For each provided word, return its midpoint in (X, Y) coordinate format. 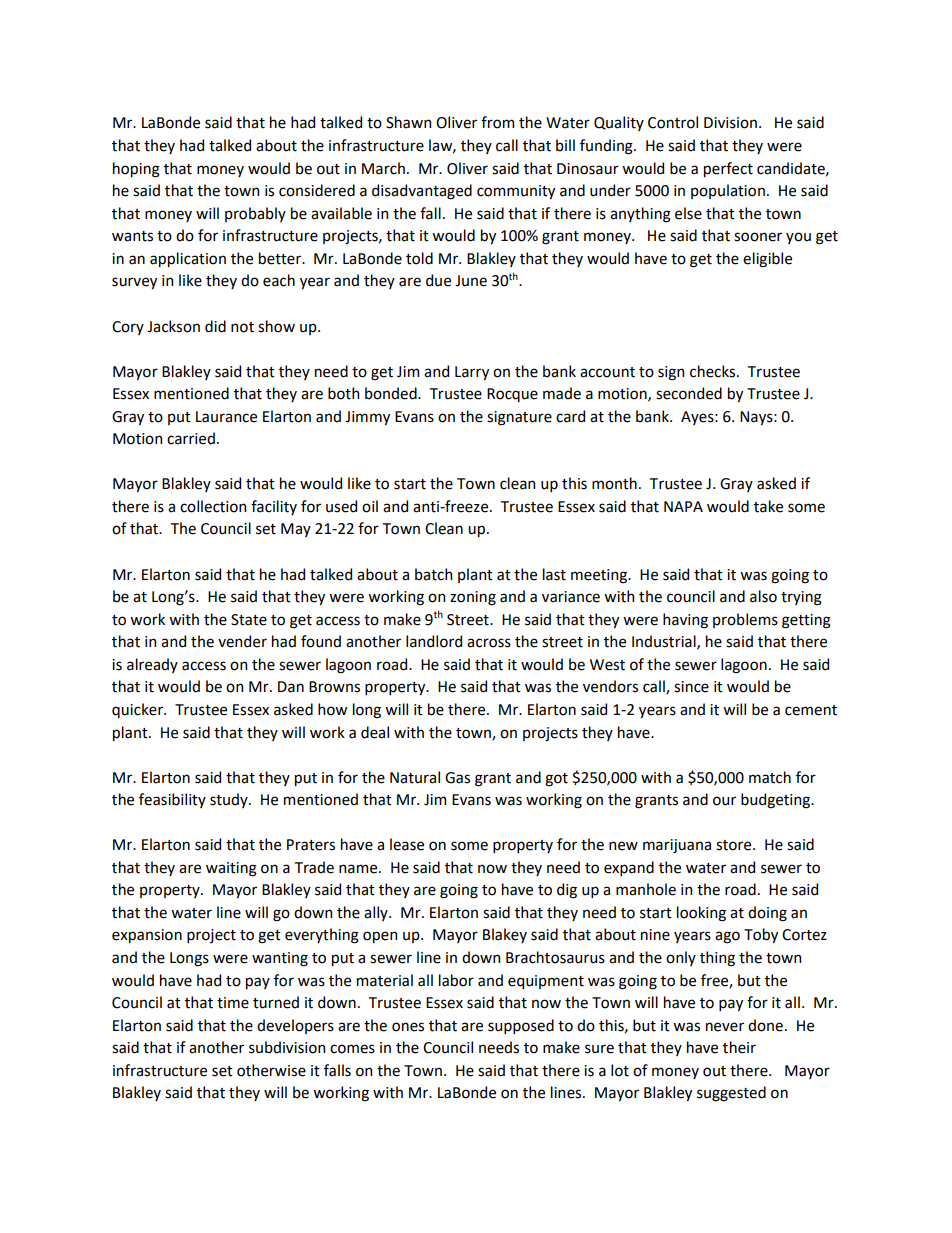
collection (213, 506)
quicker (138, 710)
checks (714, 371)
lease (407, 844)
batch (433, 574)
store (735, 845)
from (497, 122)
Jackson (173, 326)
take (768, 506)
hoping (136, 170)
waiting (231, 869)
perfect (728, 169)
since (691, 687)
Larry (472, 373)
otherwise (271, 1070)
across (489, 643)
